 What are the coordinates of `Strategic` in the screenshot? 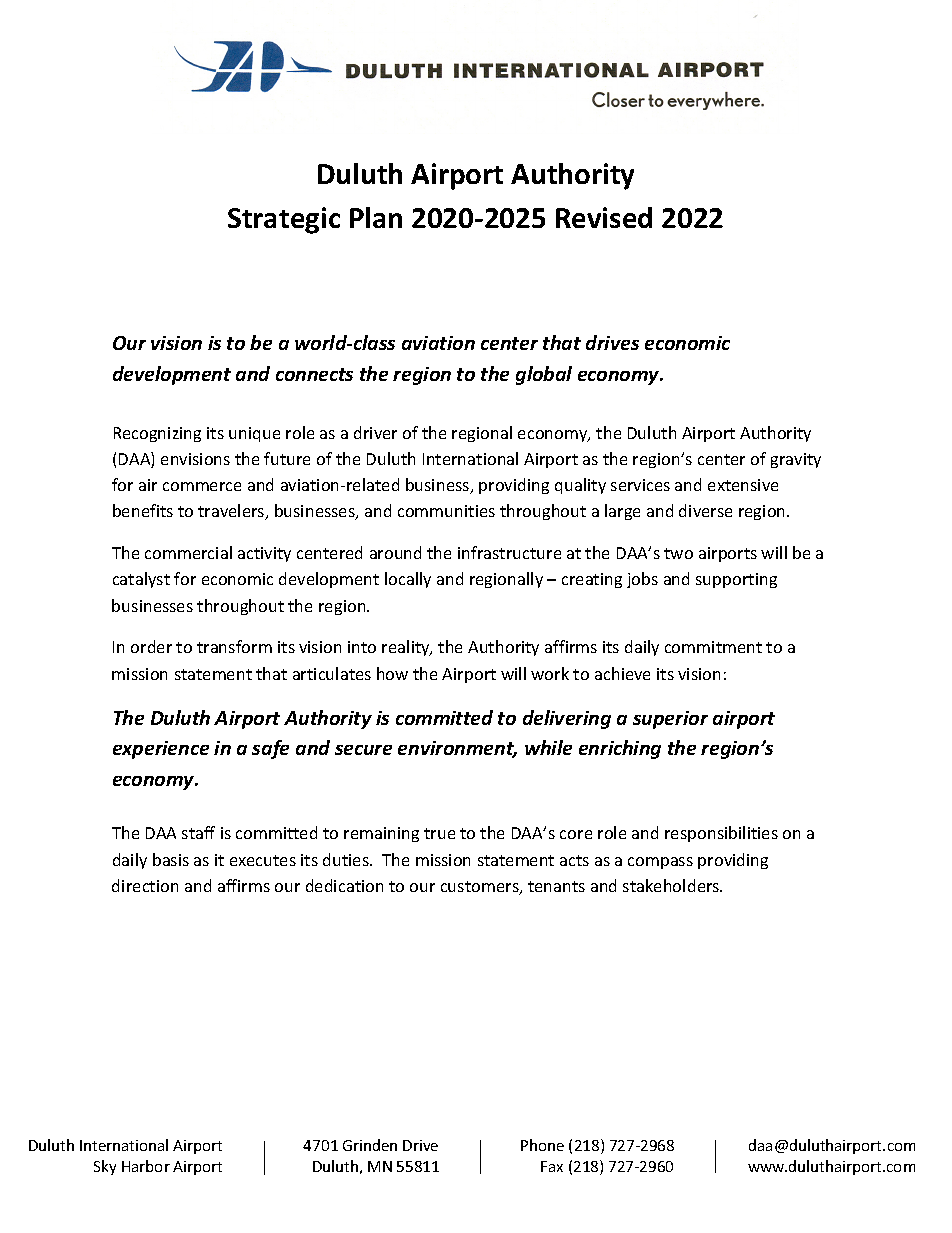 It's located at (284, 220).
